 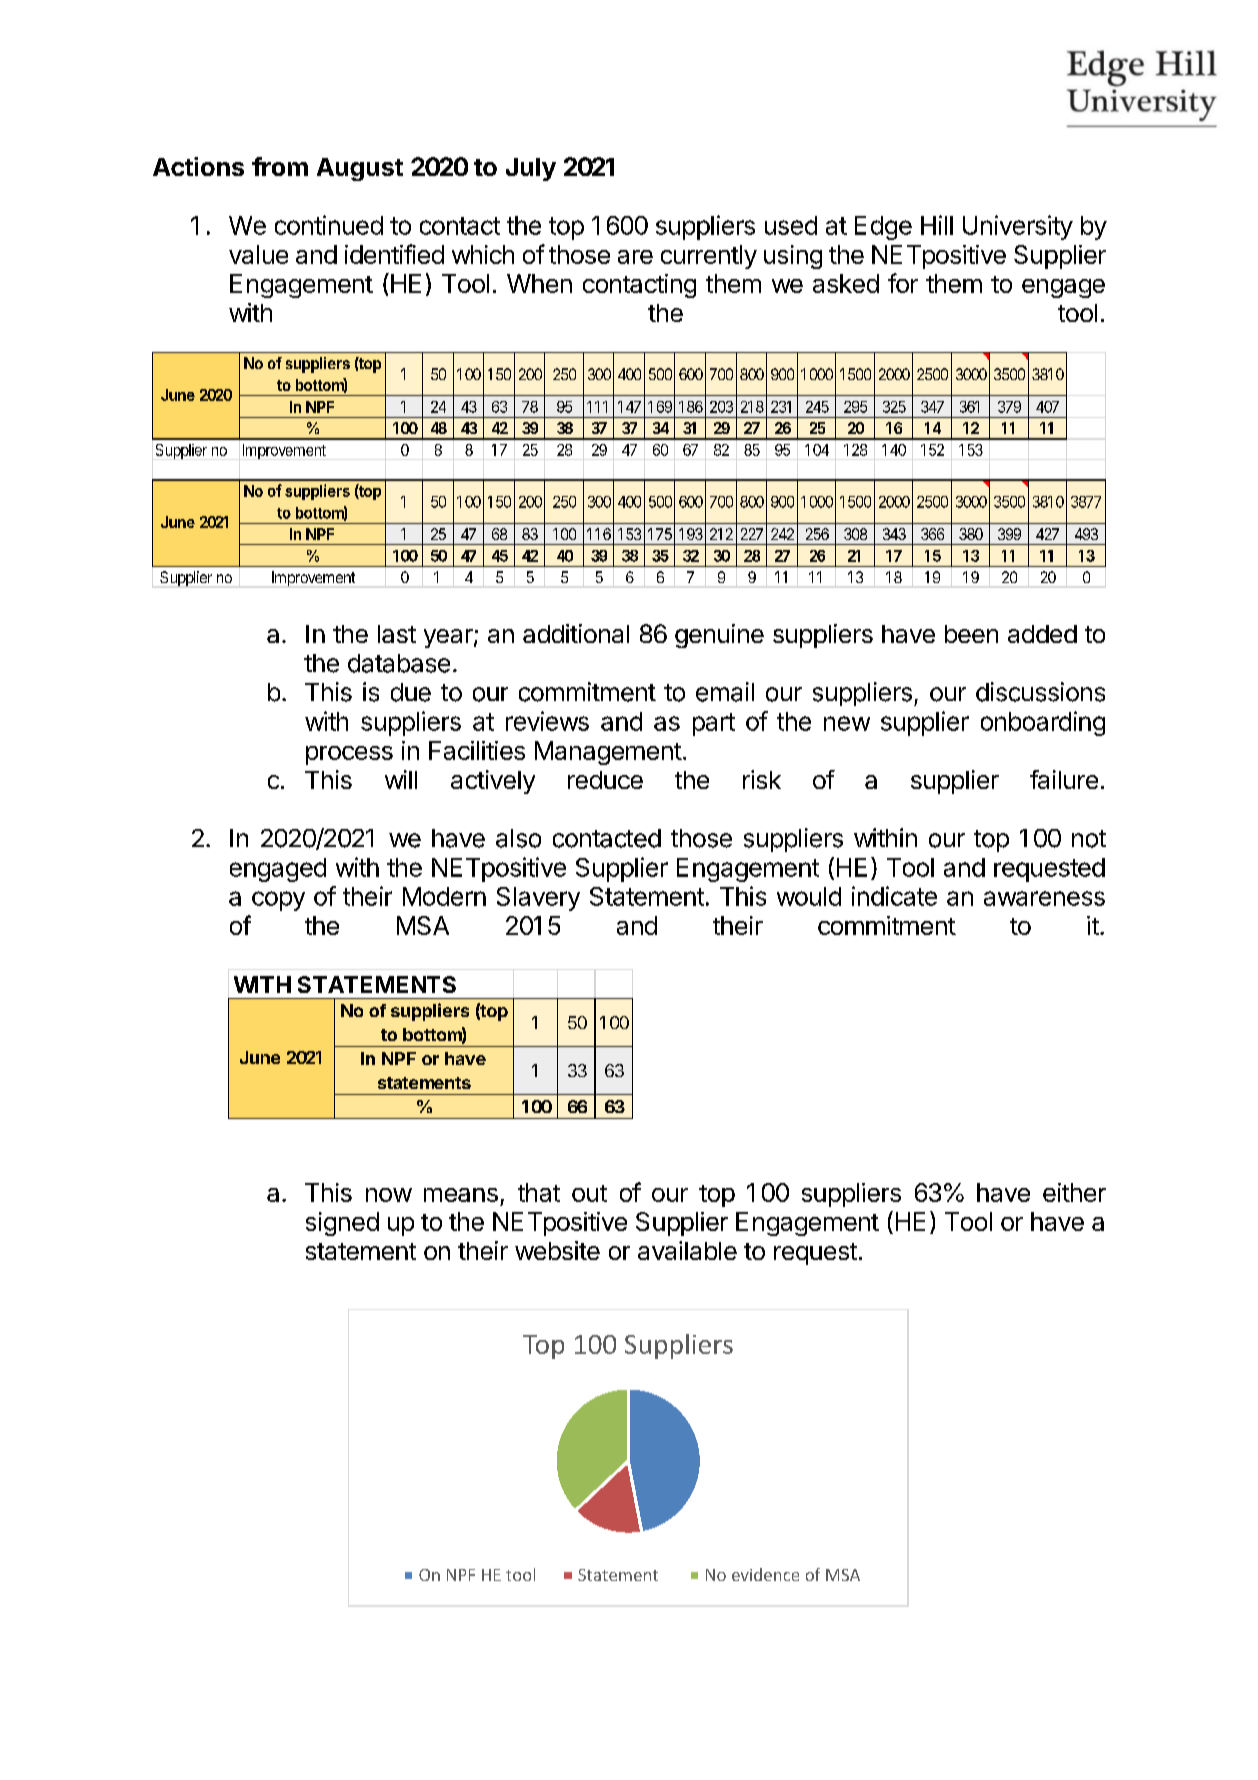 What do you see at coordinates (342, 1224) in the document?
I see `signed` at bounding box center [342, 1224].
